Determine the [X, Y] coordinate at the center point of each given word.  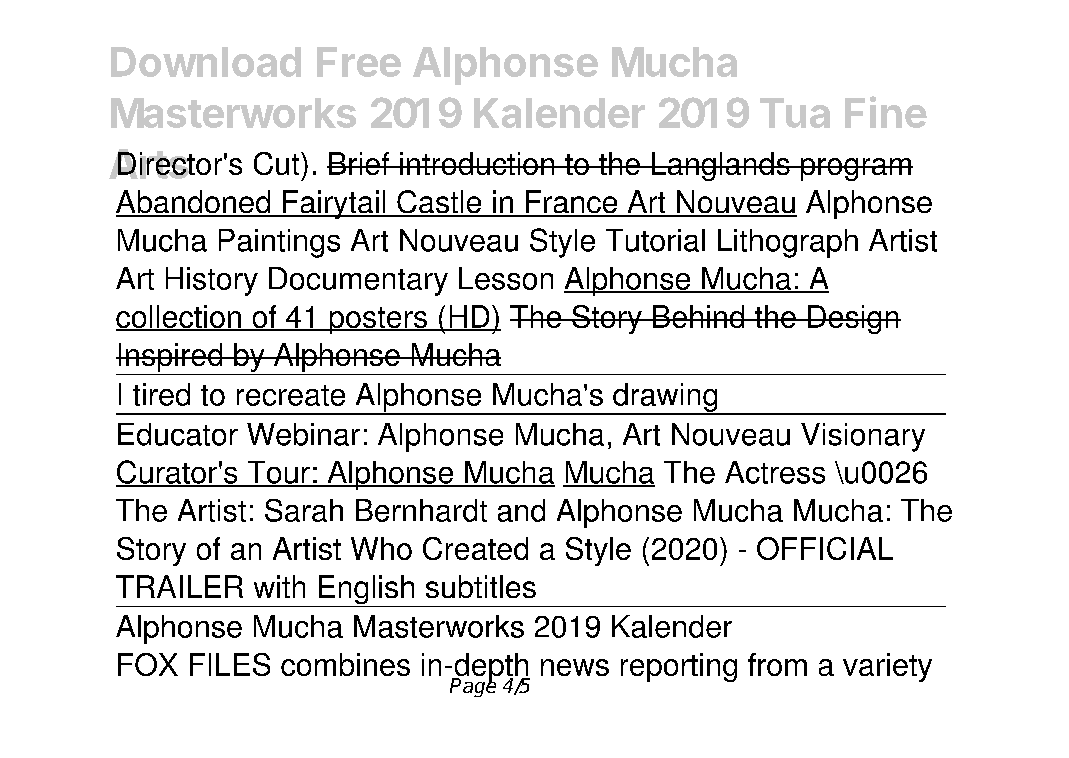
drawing [665, 398]
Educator [178, 434]
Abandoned [194, 203]
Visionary [863, 437]
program [856, 169]
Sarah [304, 510]
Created [475, 548]
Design [853, 319]
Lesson [506, 278]
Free [359, 62]
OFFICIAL [825, 548]
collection [179, 318]
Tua [795, 113]
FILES [230, 664]
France [572, 203]
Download [206, 62]
